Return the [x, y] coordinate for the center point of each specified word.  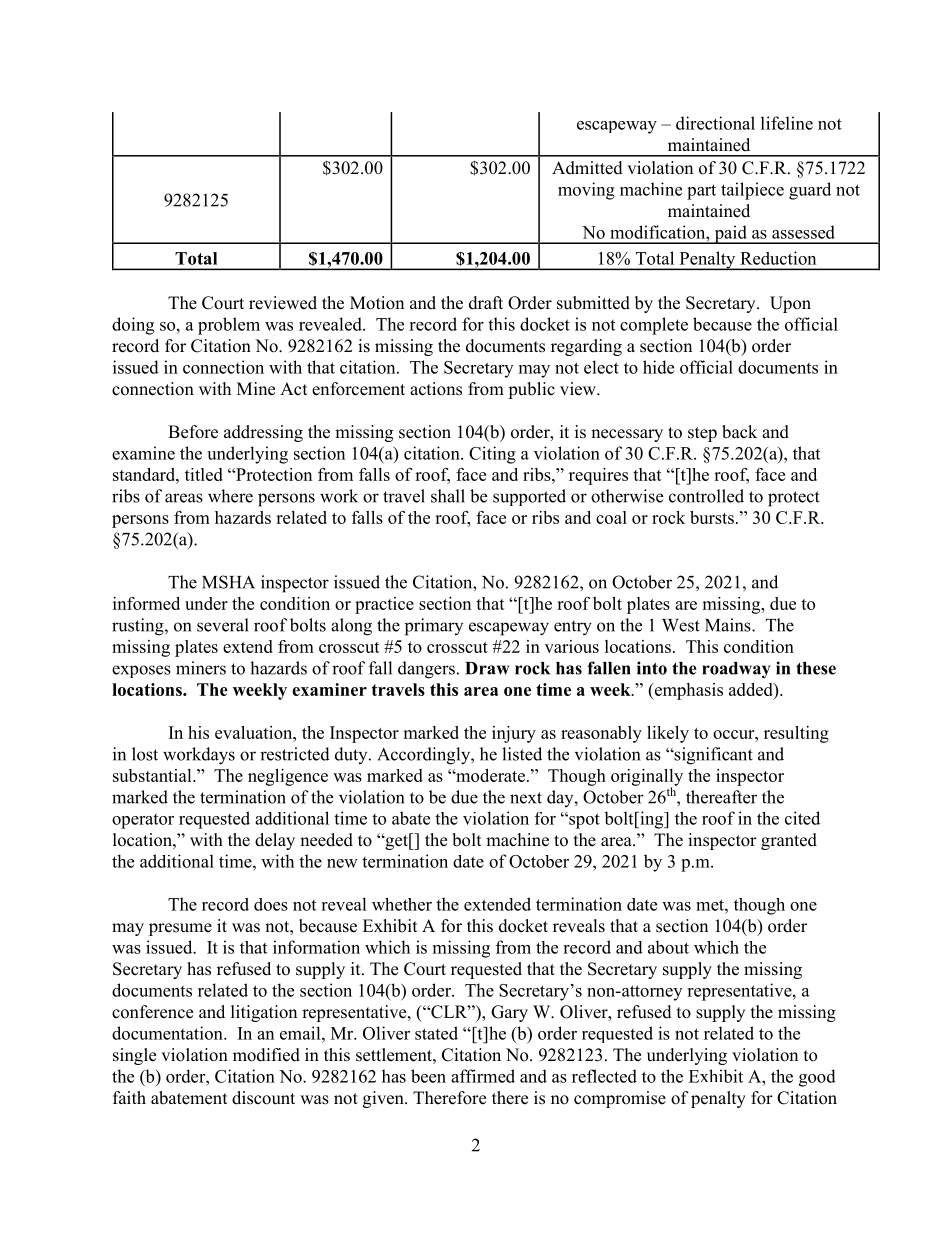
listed [522, 754]
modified [266, 1055]
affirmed [483, 1076]
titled [204, 474]
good [817, 1078]
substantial [153, 775]
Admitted [587, 168]
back [739, 432]
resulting [796, 734]
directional [715, 123]
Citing [492, 455]
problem [229, 326]
